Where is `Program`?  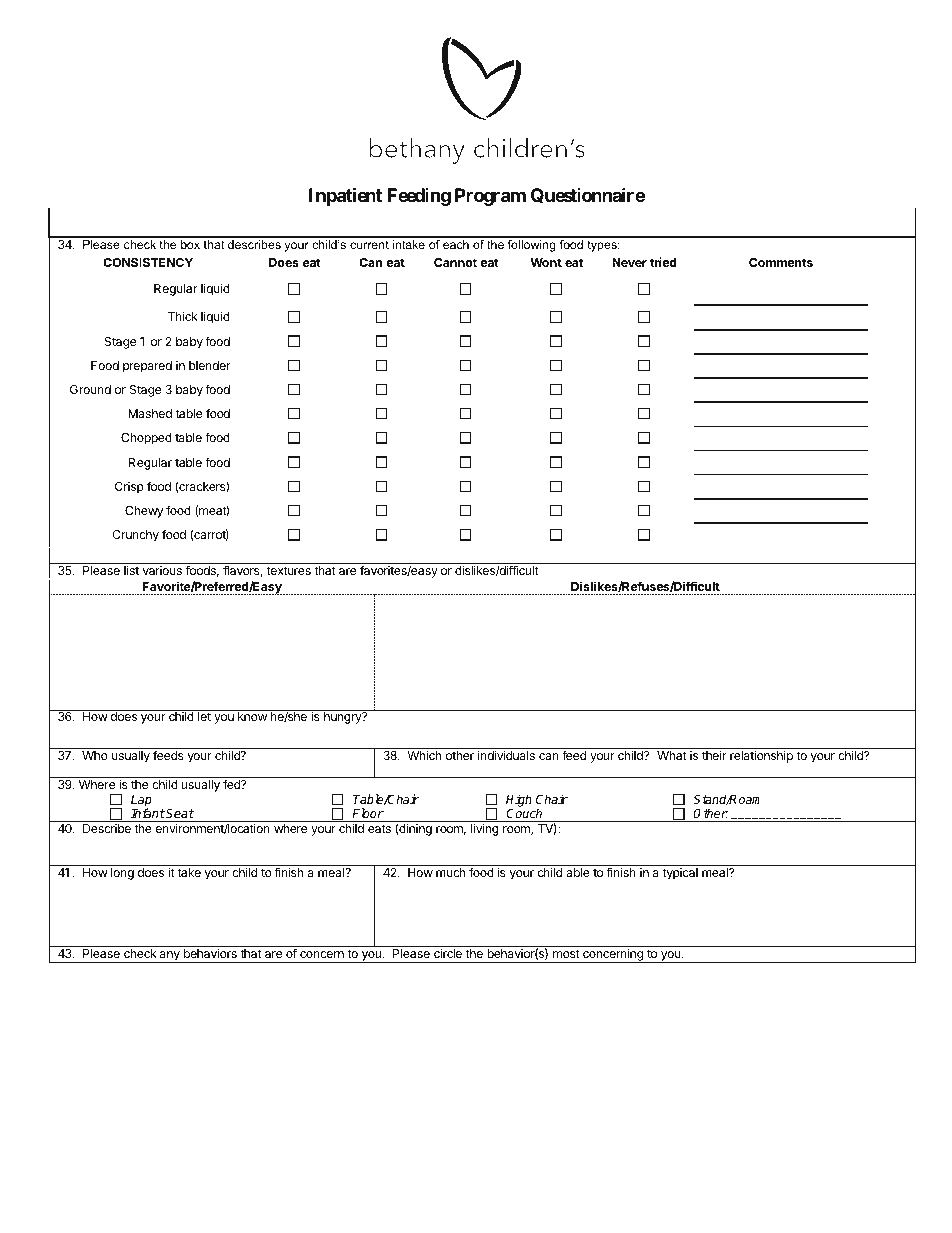 Program is located at coordinates (490, 197).
